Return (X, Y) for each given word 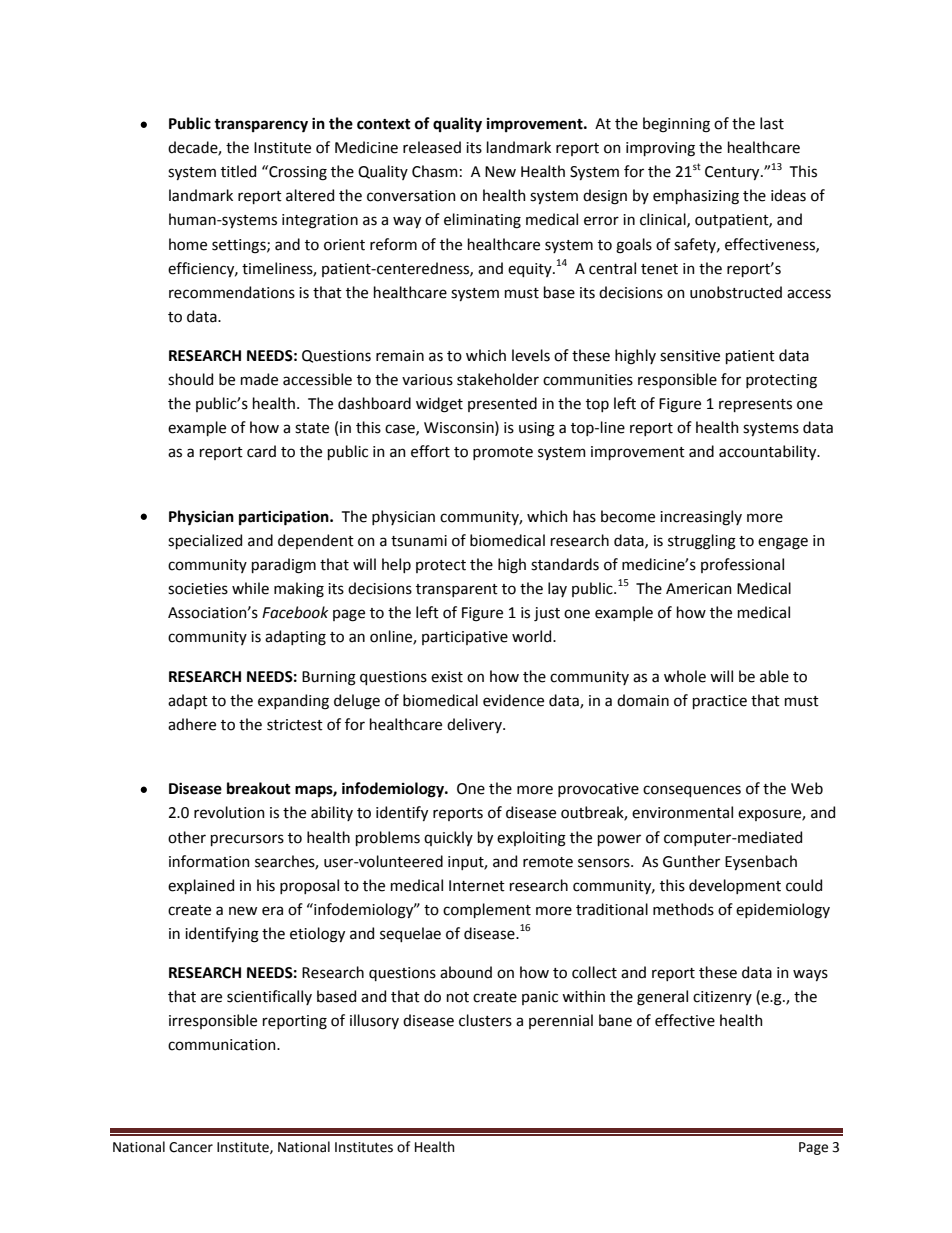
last (772, 123)
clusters (485, 1020)
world (533, 636)
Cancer (191, 1147)
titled (238, 171)
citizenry (722, 998)
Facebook (295, 612)
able (774, 676)
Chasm (435, 171)
